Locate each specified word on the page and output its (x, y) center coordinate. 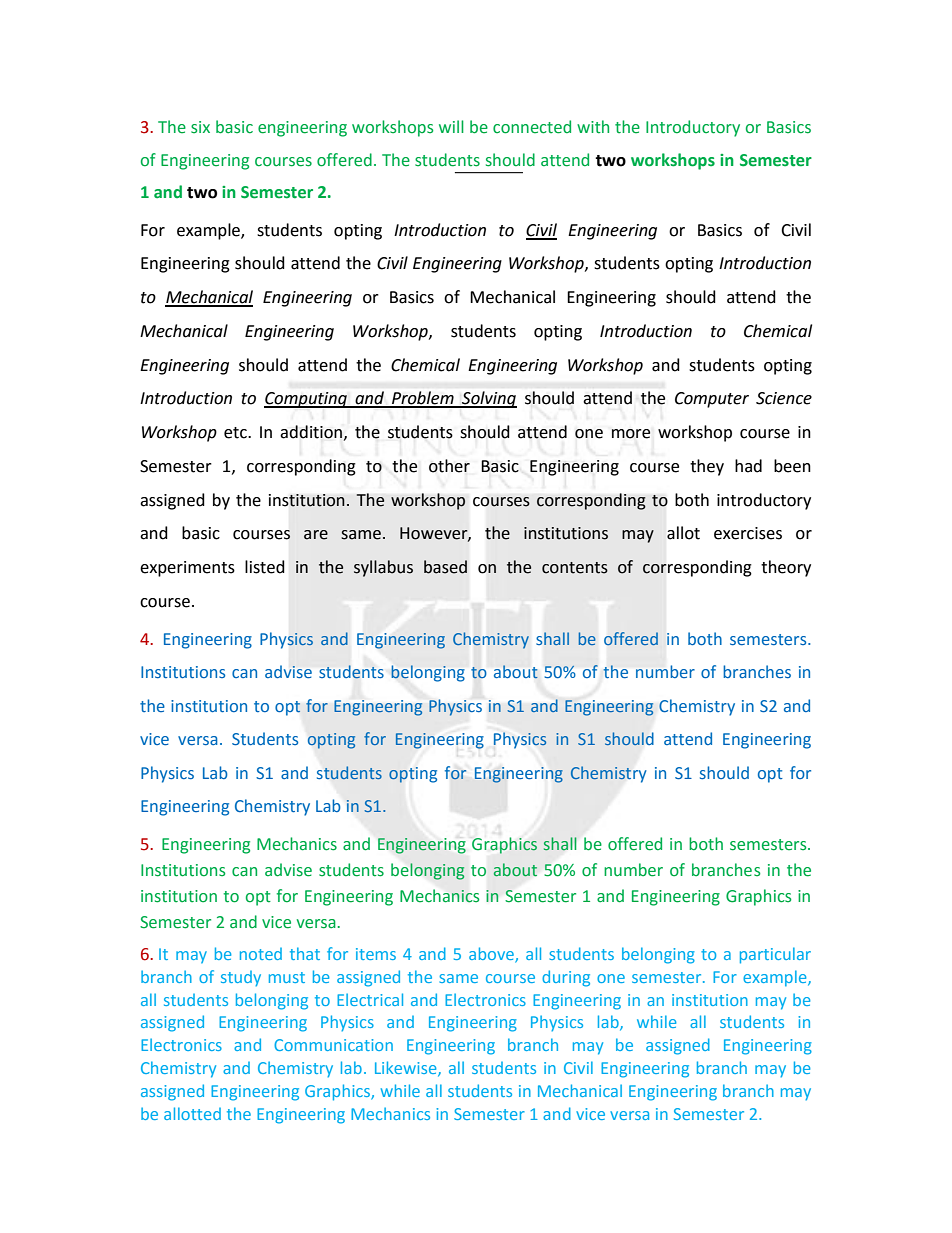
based (445, 567)
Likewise (407, 1069)
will (451, 126)
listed (265, 567)
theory (786, 568)
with (593, 127)
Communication (333, 1045)
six (200, 127)
